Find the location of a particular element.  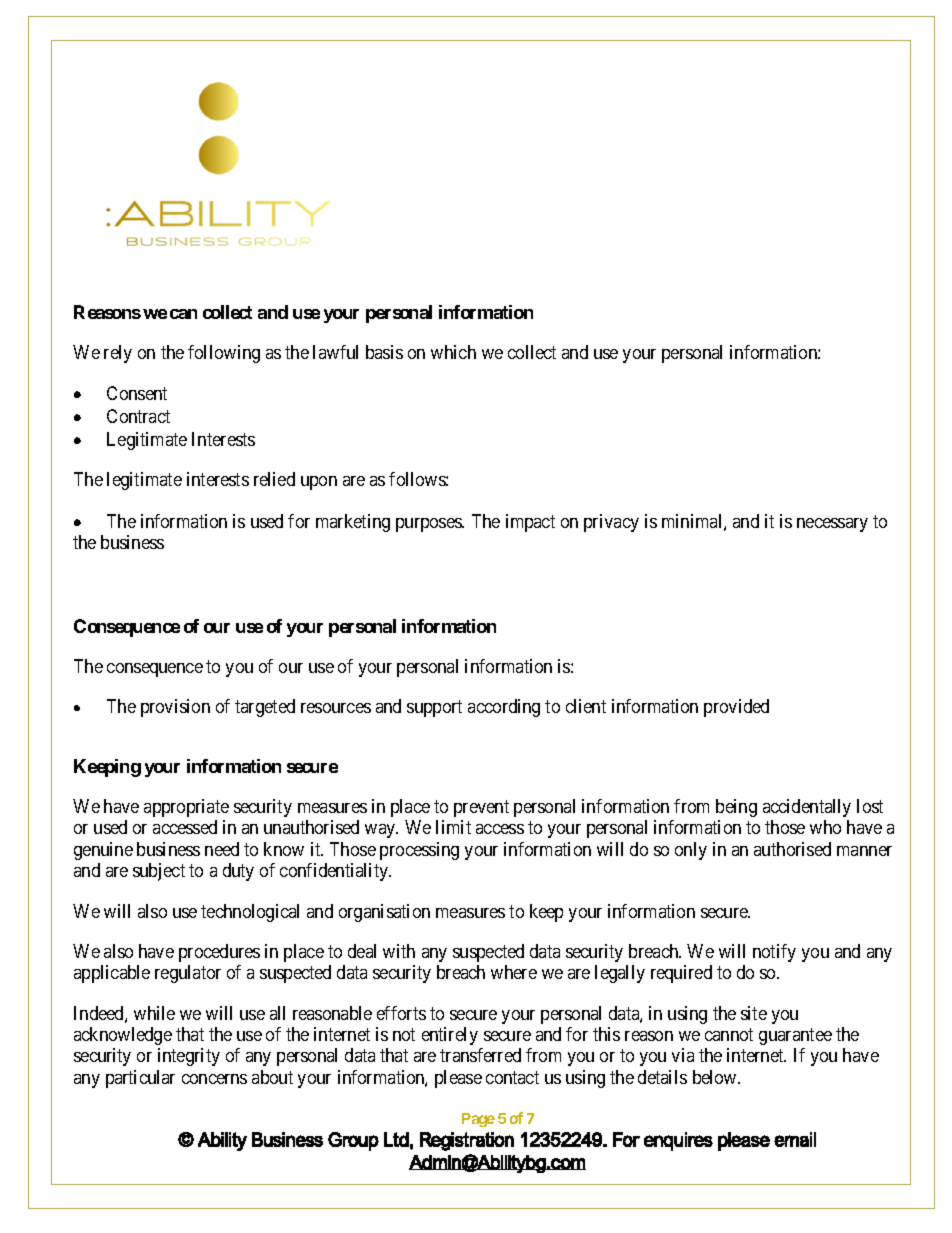

following is located at coordinates (224, 354).
